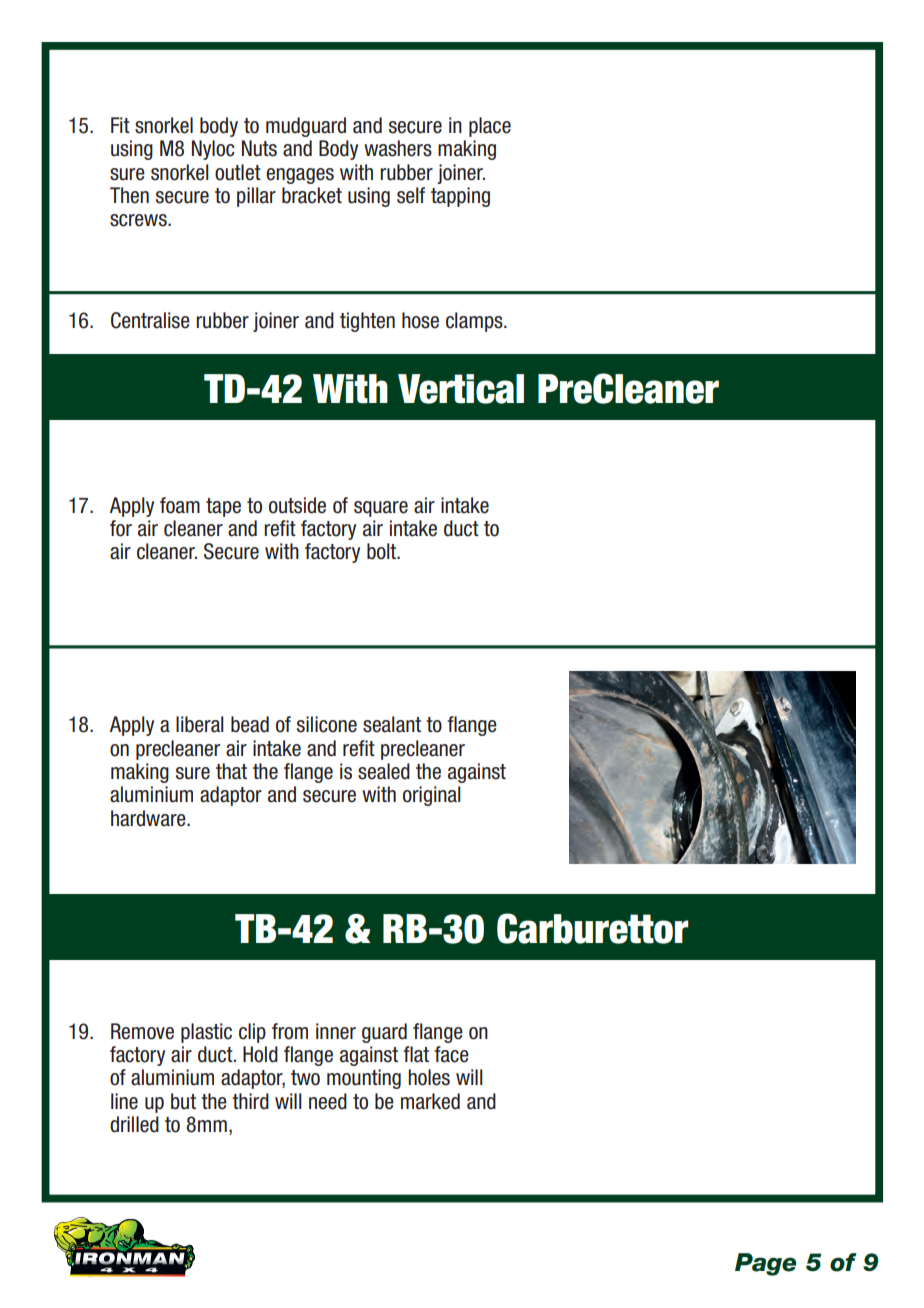 This document has width=924, height=1308. What do you see at coordinates (180, 505) in the document?
I see `foam` at bounding box center [180, 505].
